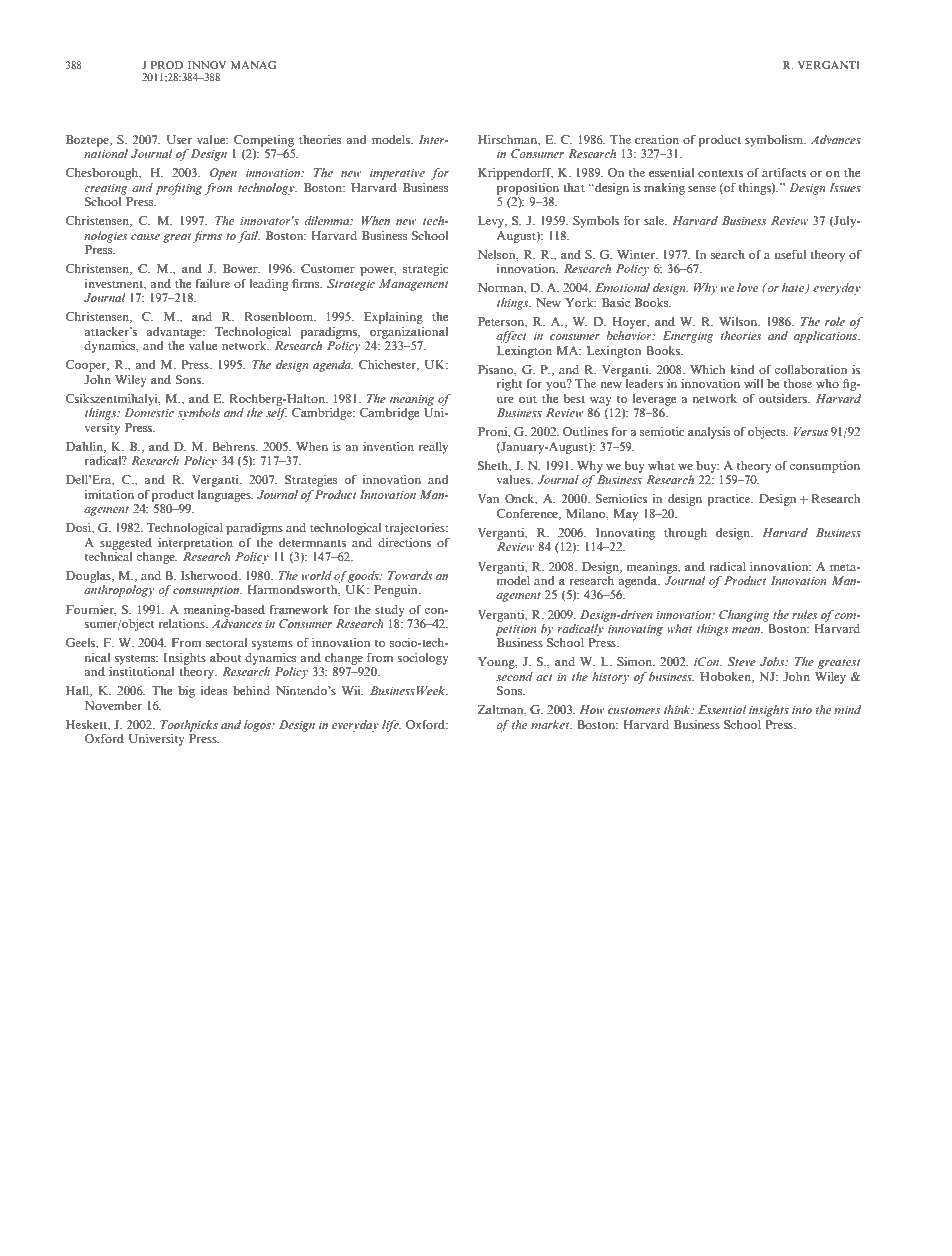 The height and width of the screenshot is (1256, 952). I want to click on affect, so click(511, 337).
